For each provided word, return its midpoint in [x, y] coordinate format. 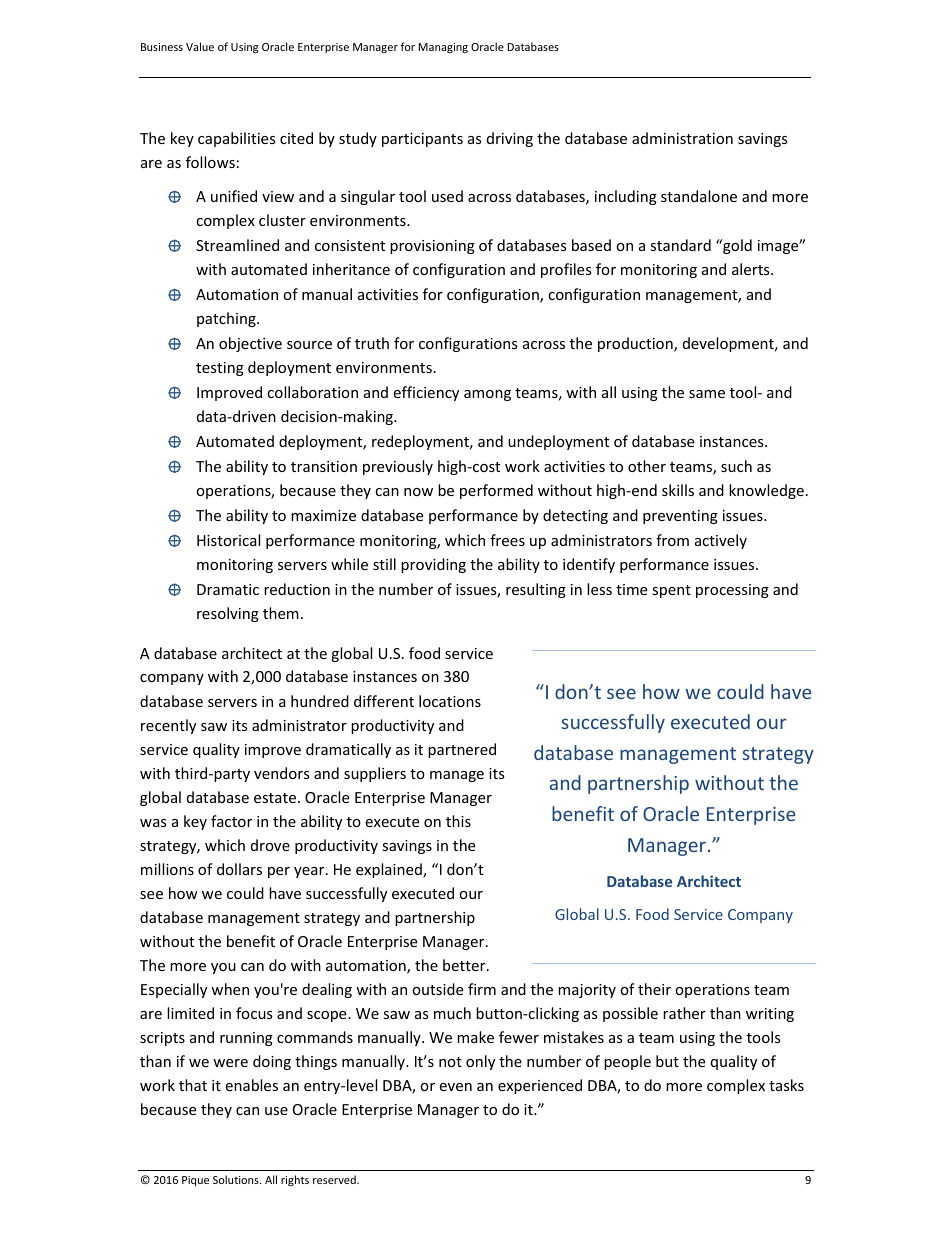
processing [732, 591]
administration [682, 138]
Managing [443, 48]
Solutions [237, 1179]
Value [200, 46]
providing [433, 565]
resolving [228, 614]
